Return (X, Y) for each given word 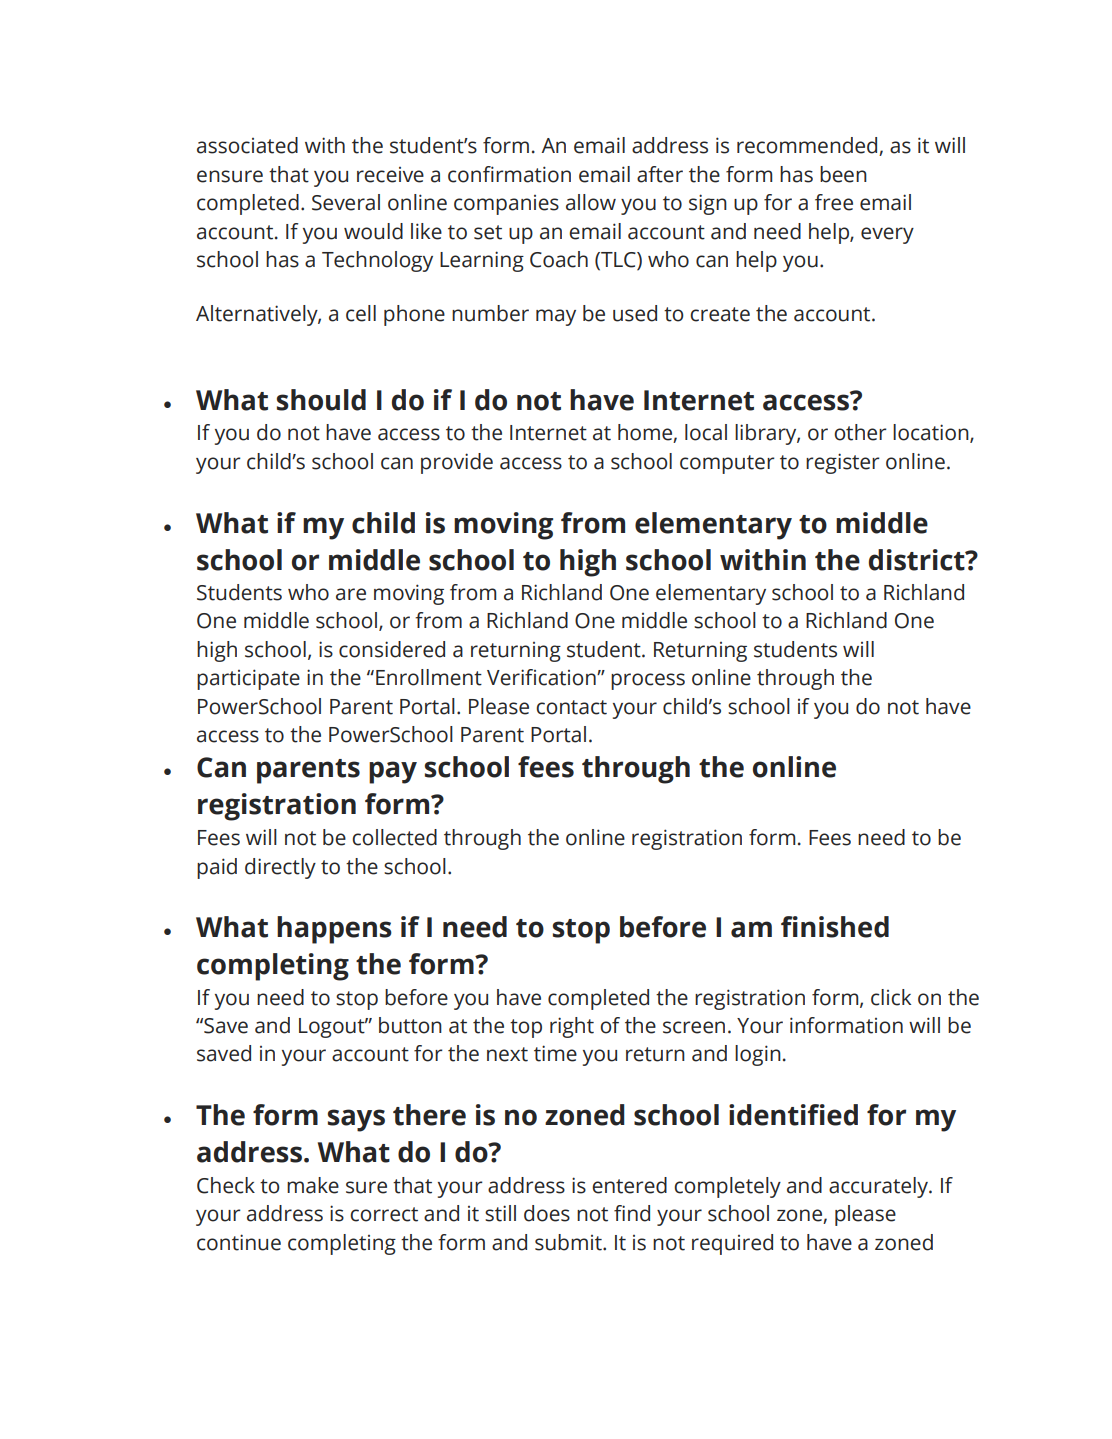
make (313, 1185)
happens (334, 930)
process (648, 681)
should (321, 400)
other (860, 432)
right (572, 1027)
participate (248, 679)
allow (591, 202)
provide (457, 463)
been (843, 174)
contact (571, 707)
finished (835, 927)
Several (346, 202)
